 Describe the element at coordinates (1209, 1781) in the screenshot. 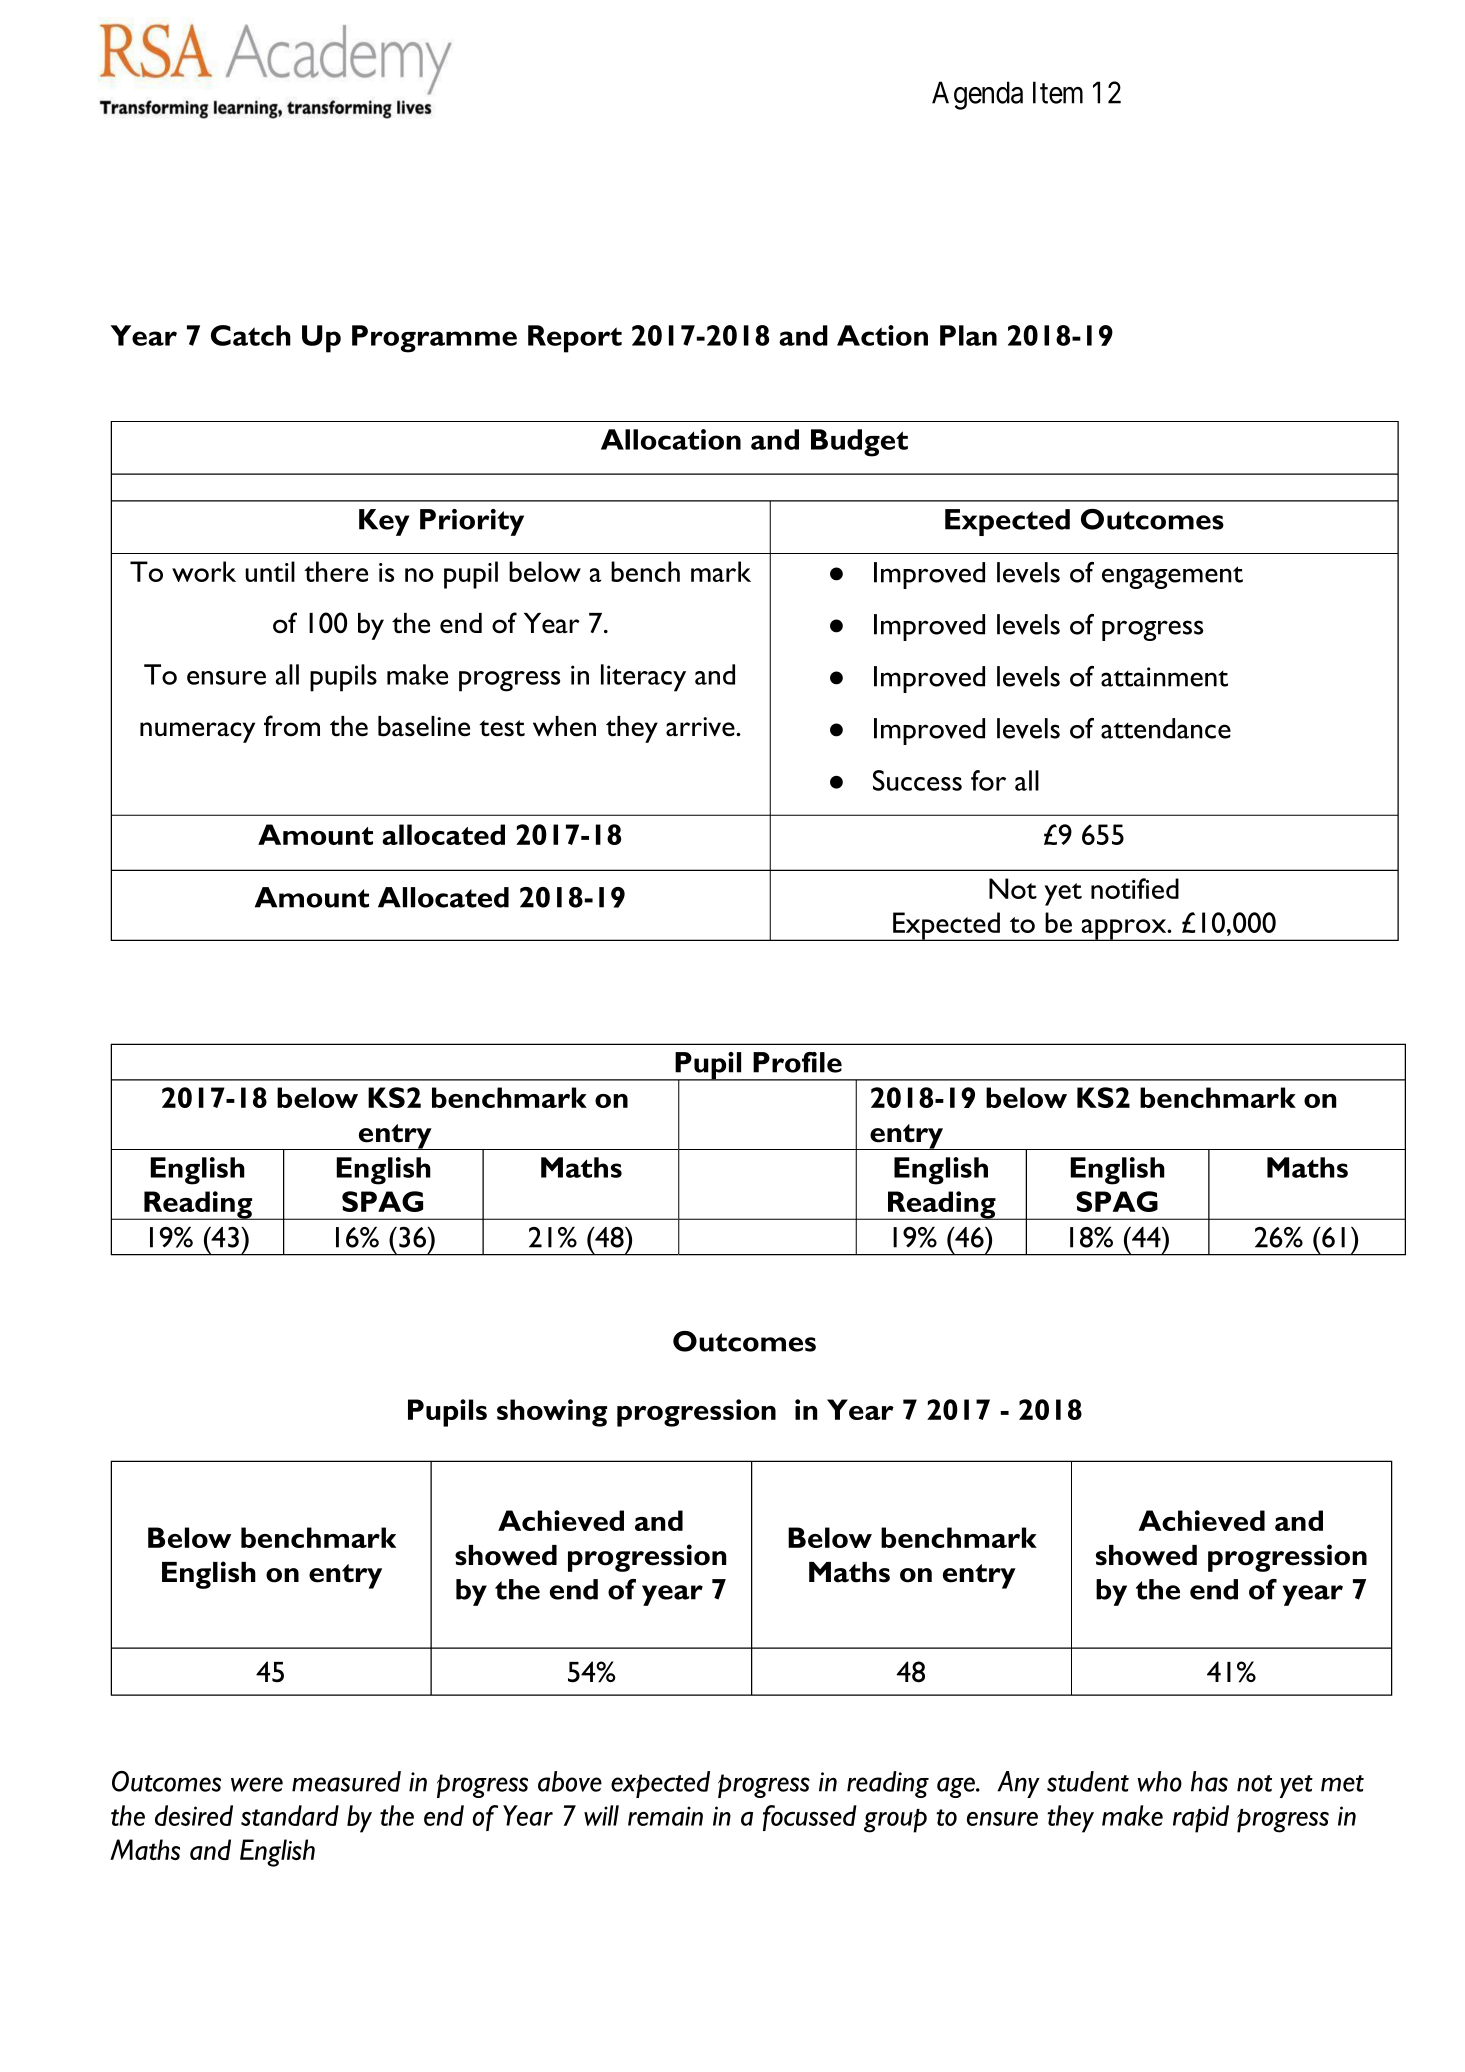

I see `has` at that location.
